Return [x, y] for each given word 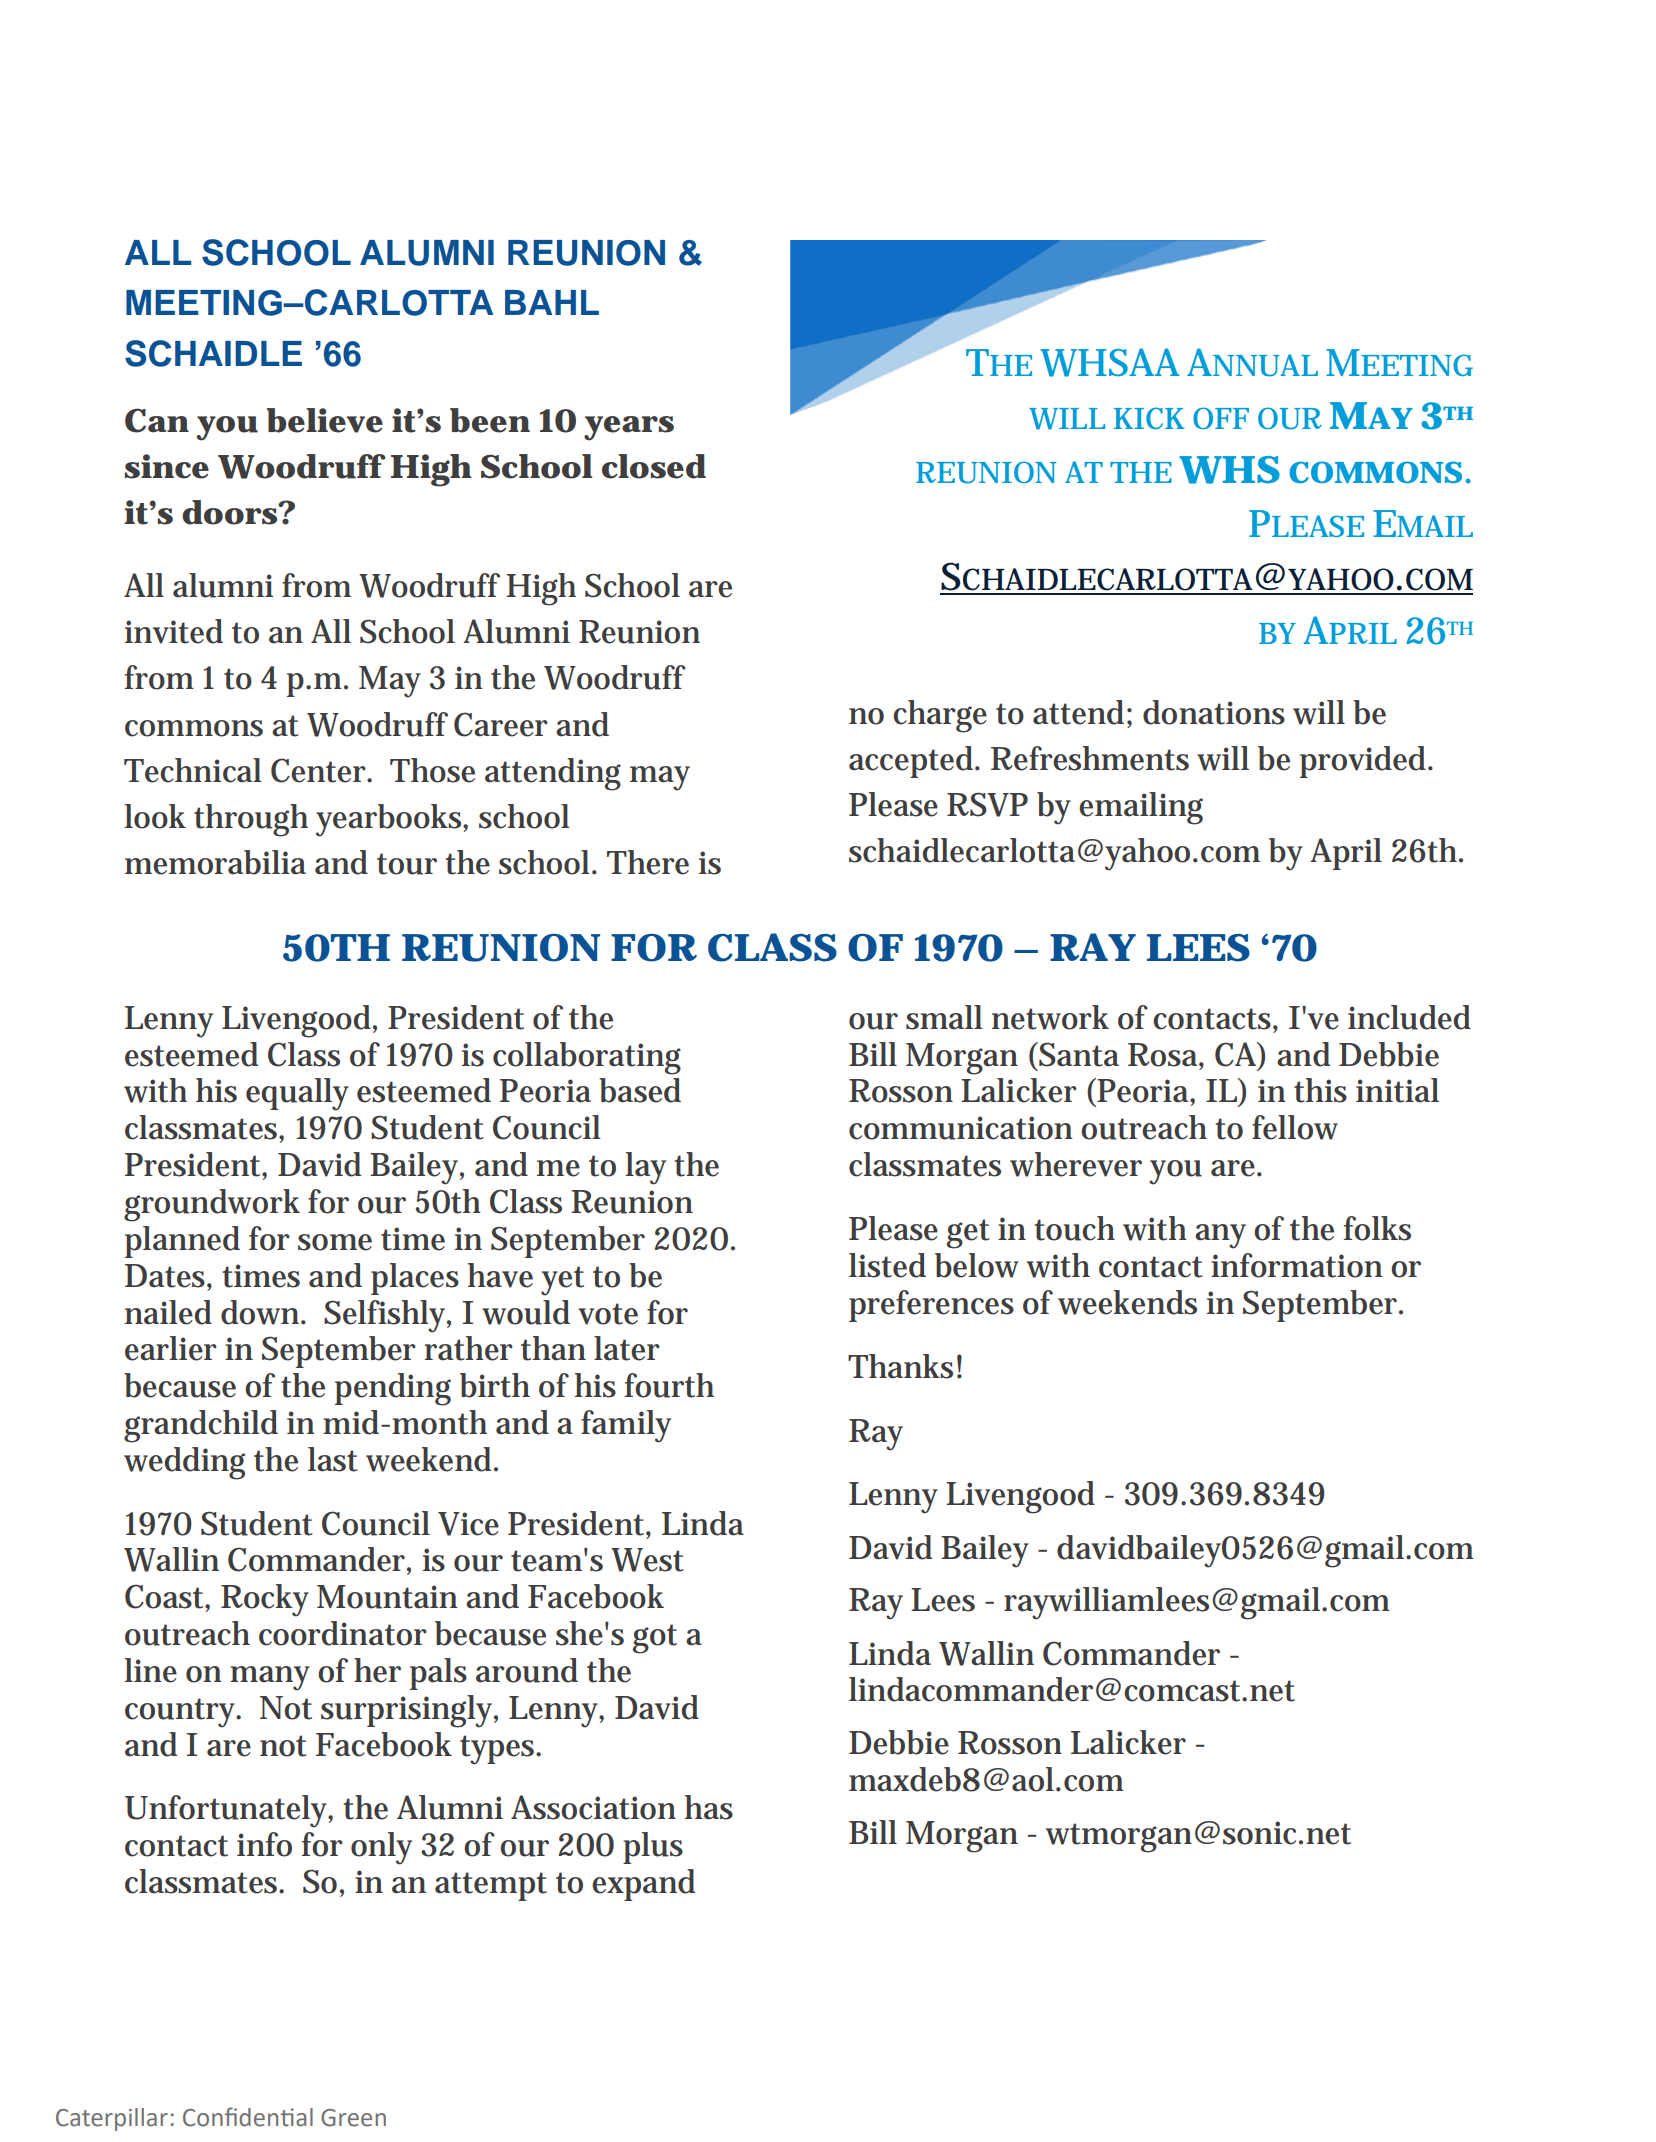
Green [353, 2118]
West [647, 1560]
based [640, 1090]
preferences [931, 1306]
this [1320, 1090]
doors [229, 512]
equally [297, 1094]
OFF [1221, 418]
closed [653, 466]
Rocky [265, 1600]
